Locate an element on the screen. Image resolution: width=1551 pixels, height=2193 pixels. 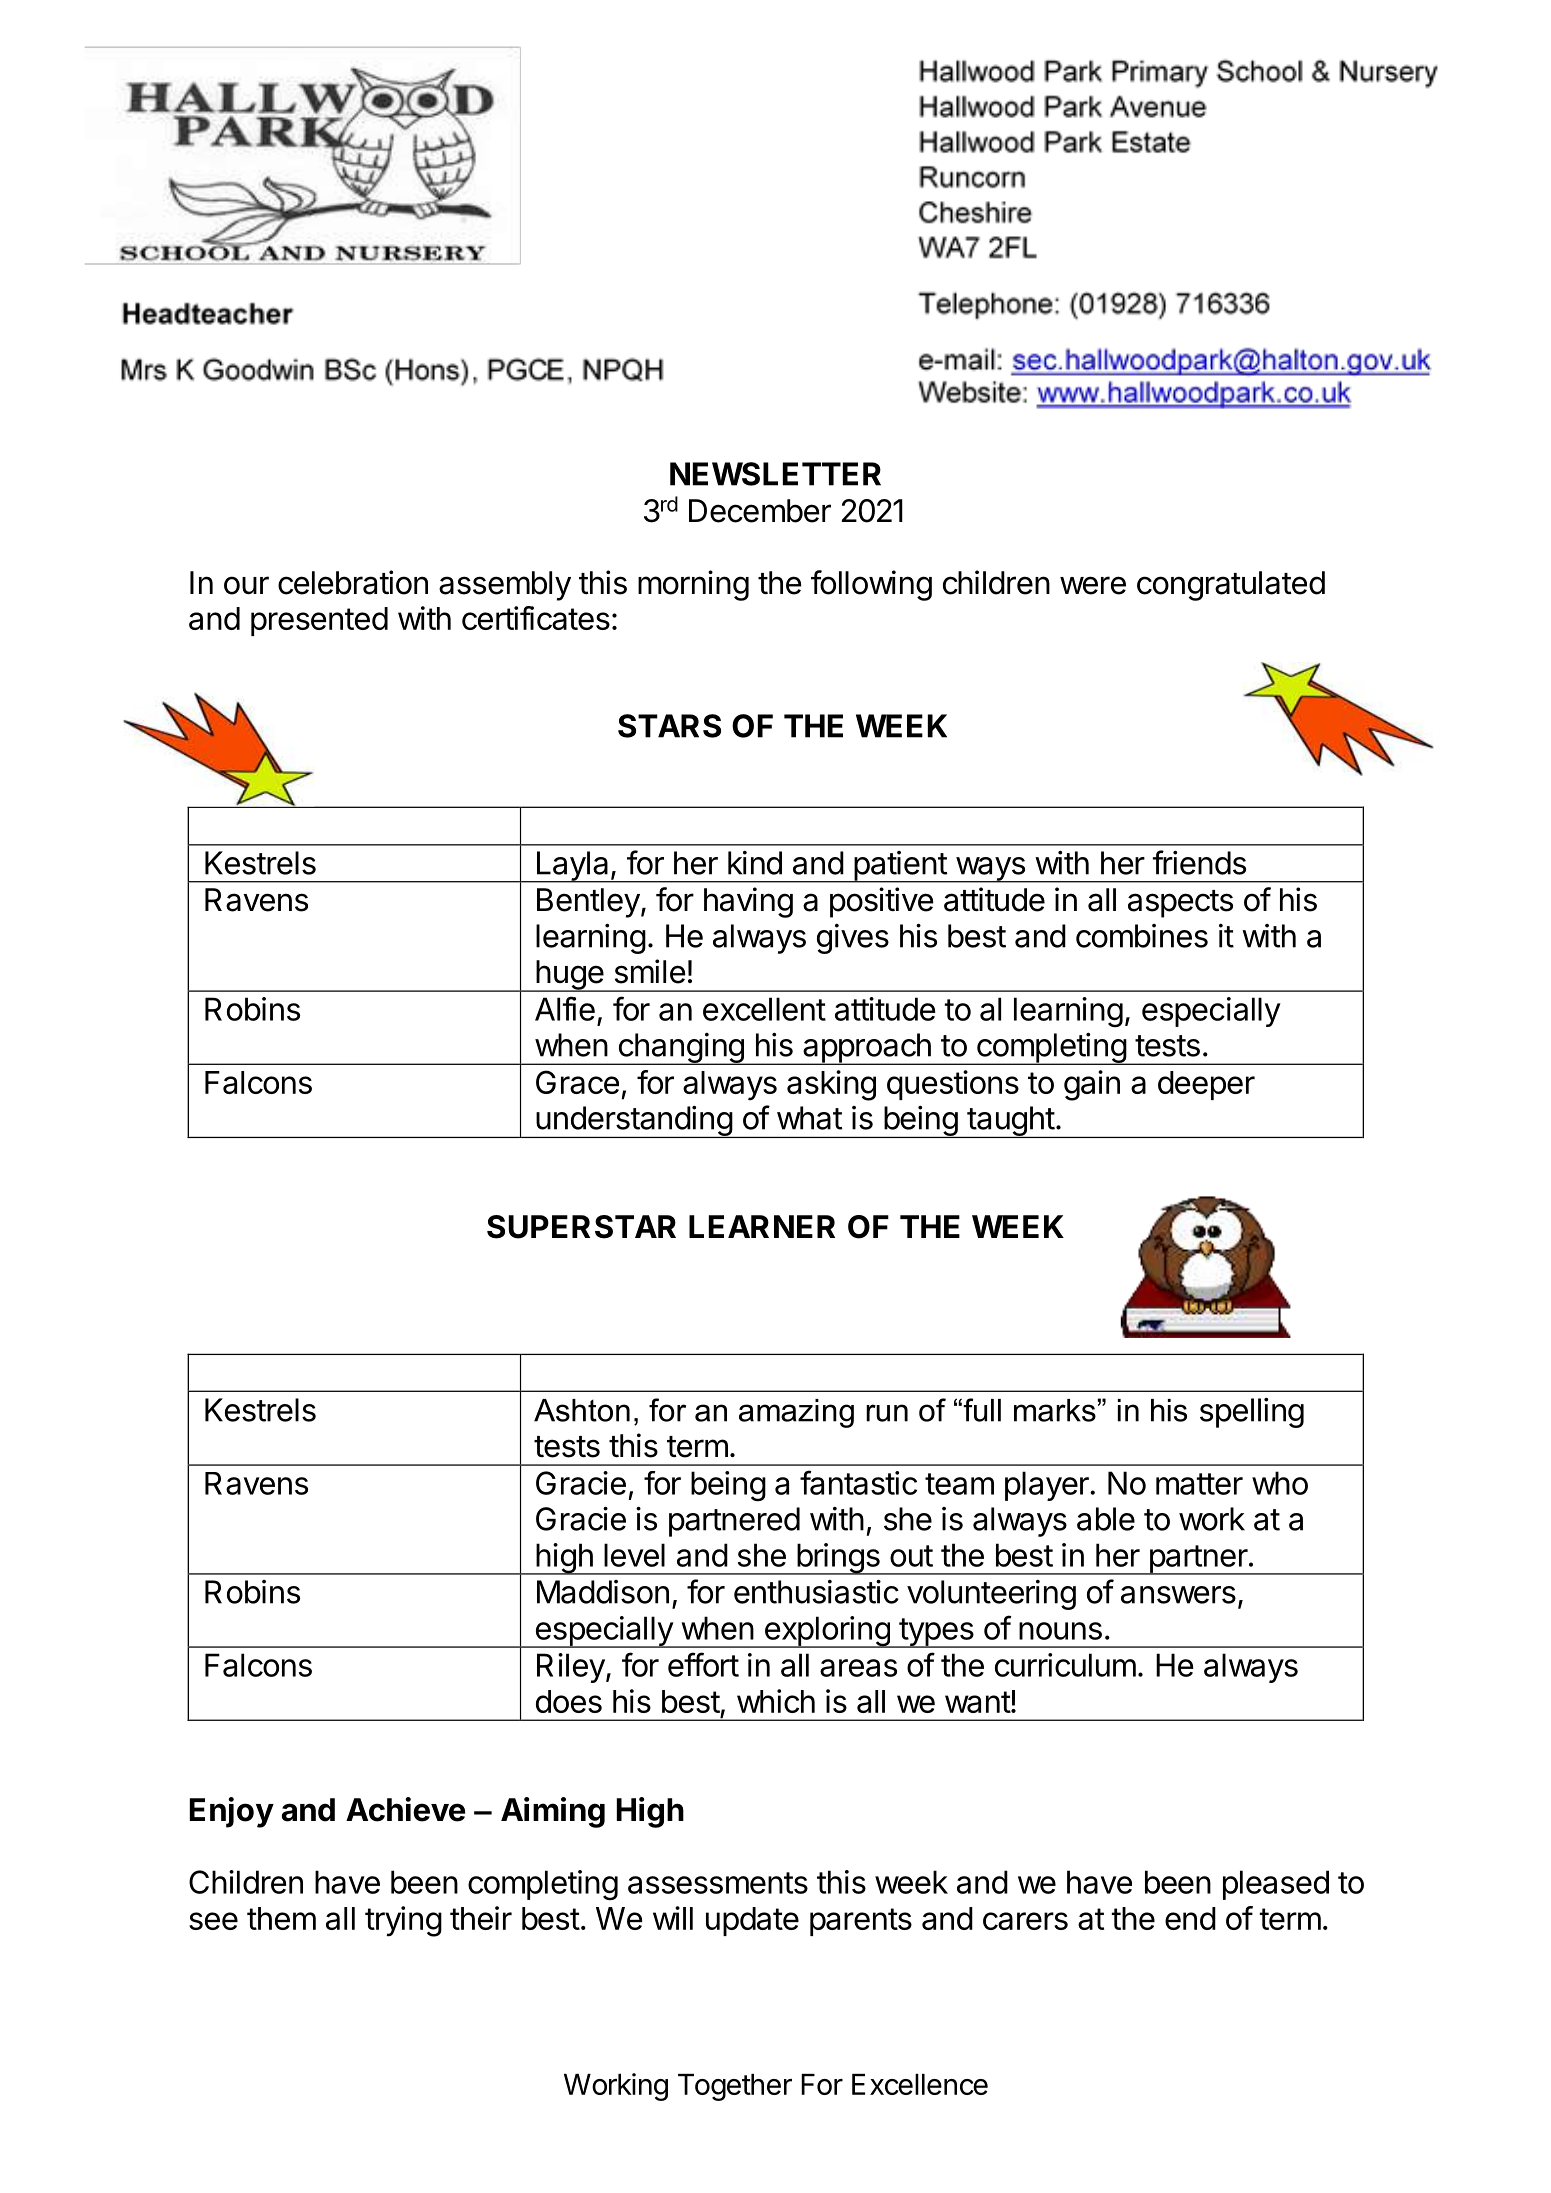
celebration is located at coordinates (353, 582).
